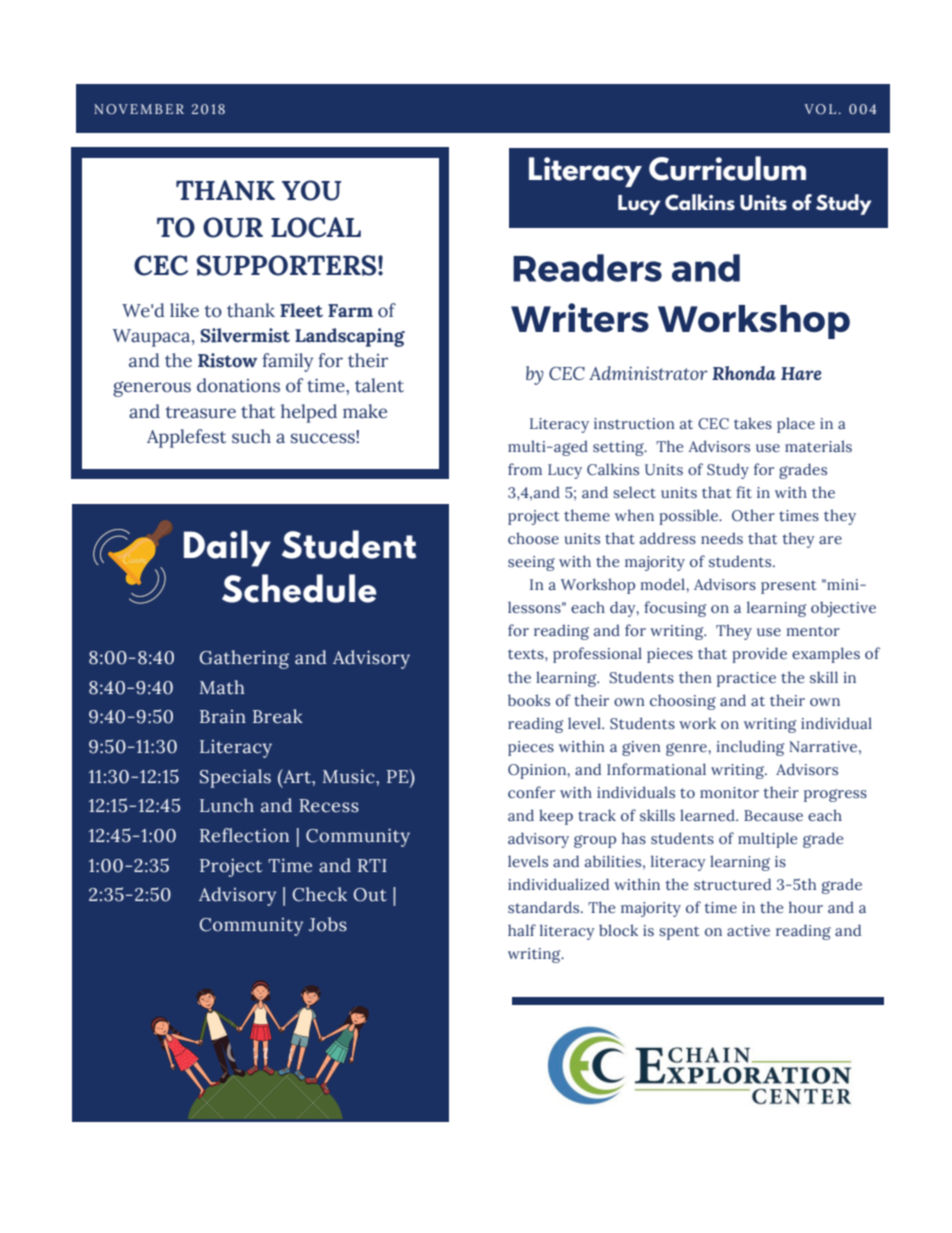  I want to click on donations, so click(238, 385).
